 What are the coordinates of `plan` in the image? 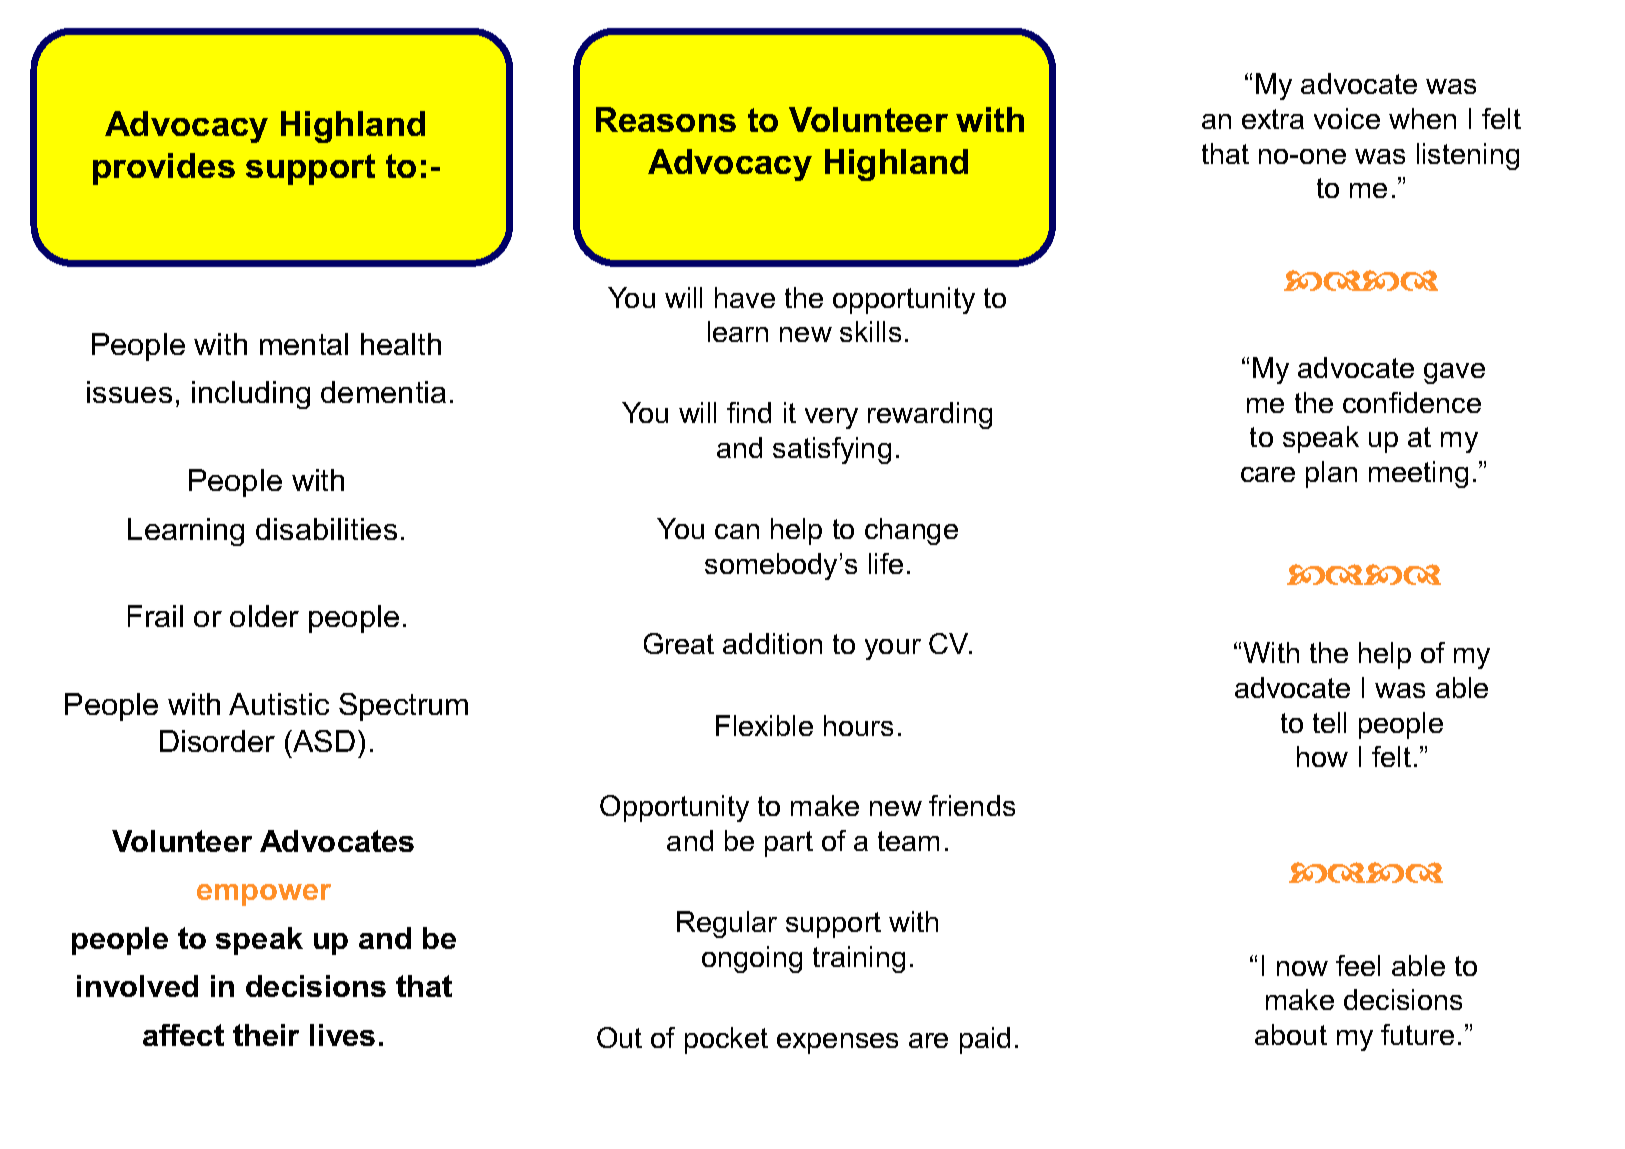 It's located at (1331, 474).
